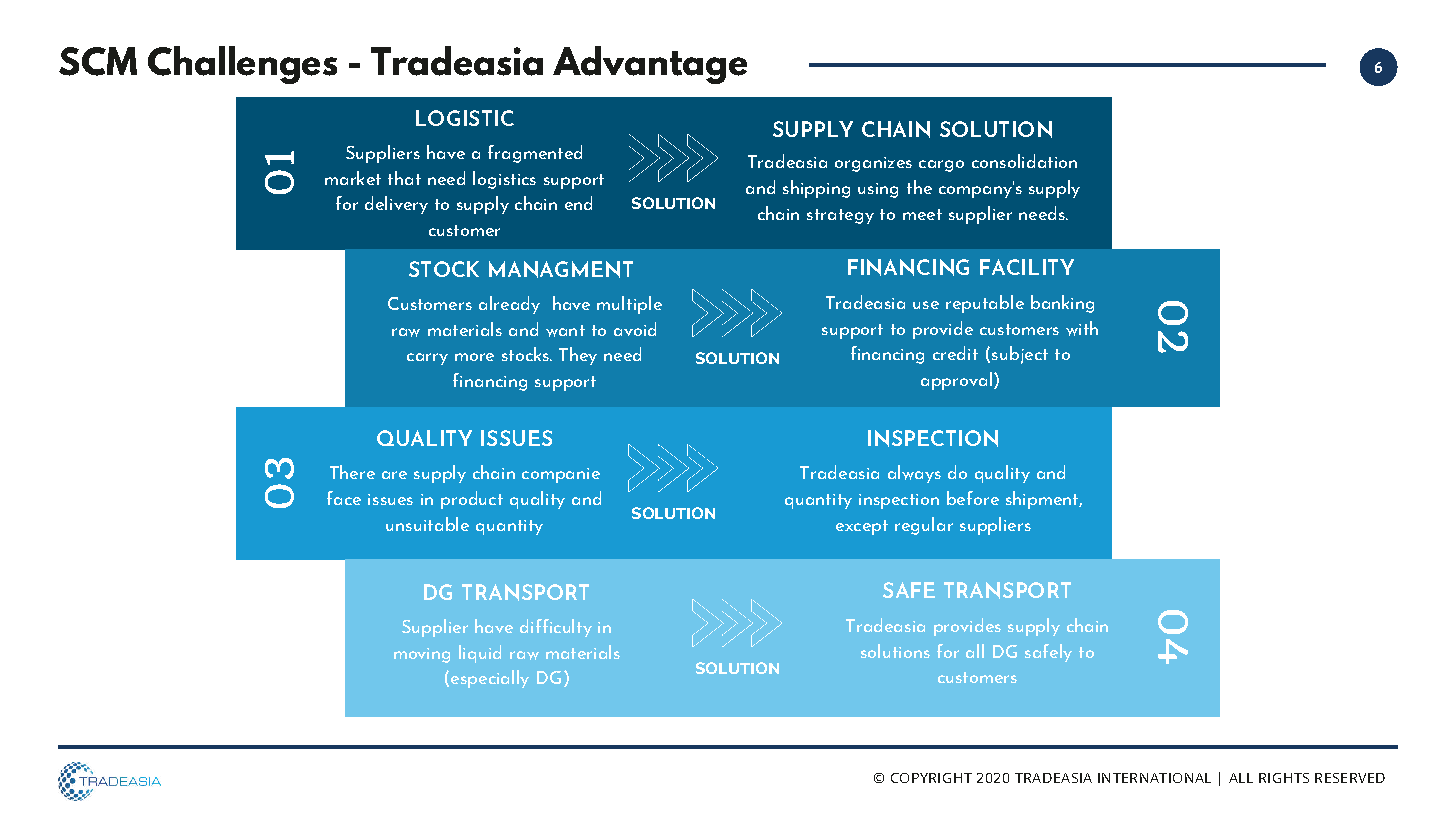  Describe the element at coordinates (352, 472) in the image. I see `There` at that location.
